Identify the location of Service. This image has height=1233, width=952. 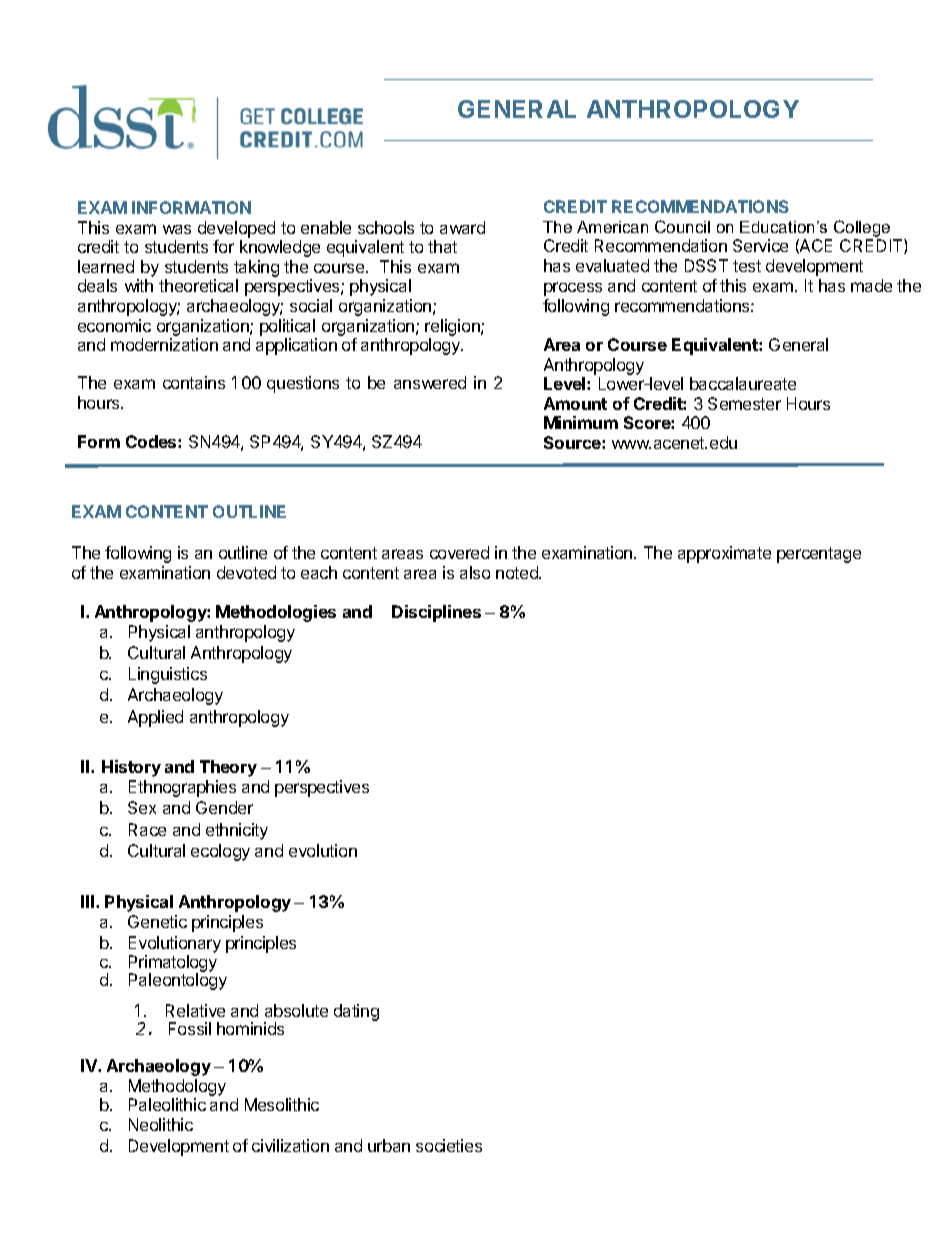
(760, 245).
